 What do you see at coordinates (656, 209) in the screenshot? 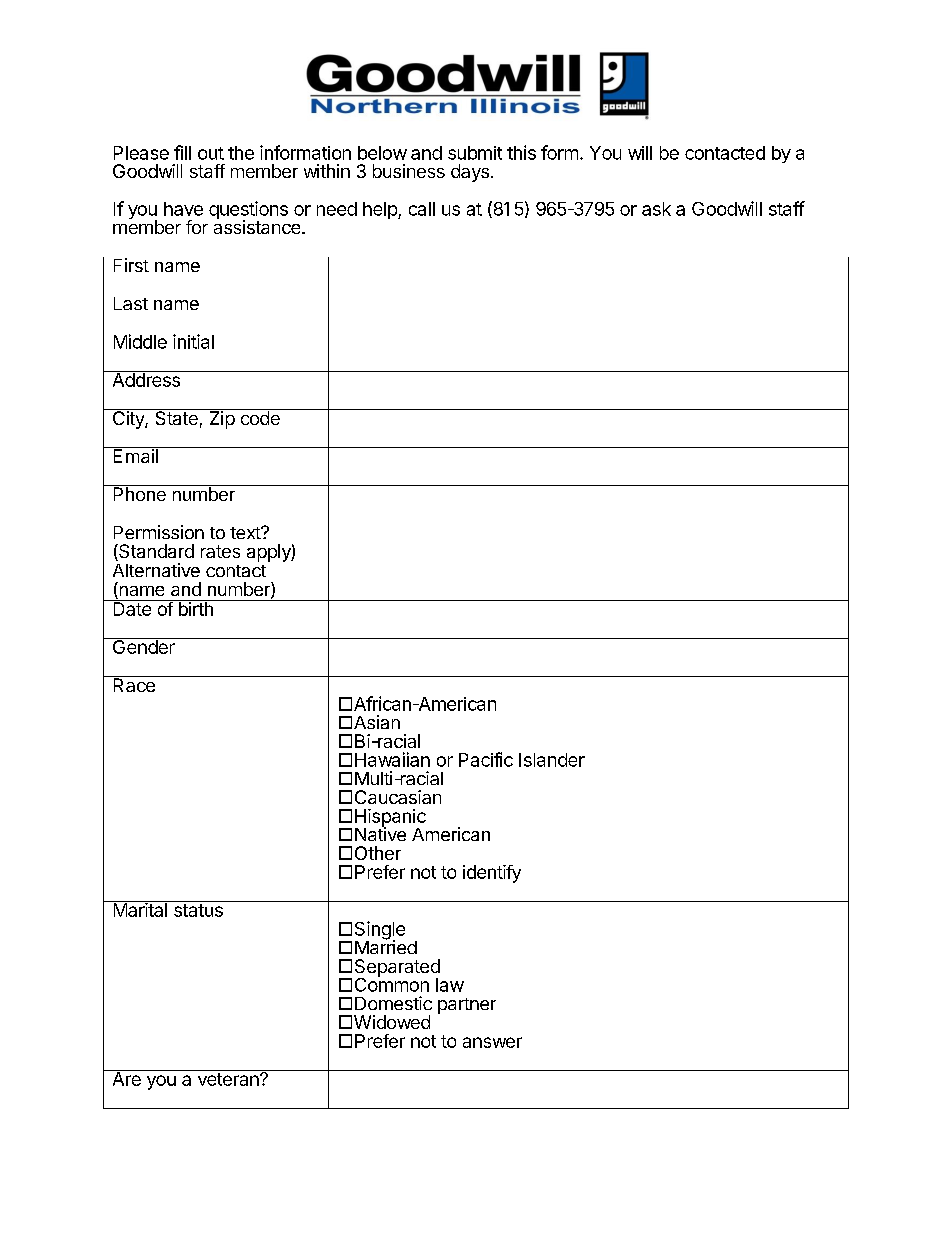
I see `ask` at bounding box center [656, 209].
